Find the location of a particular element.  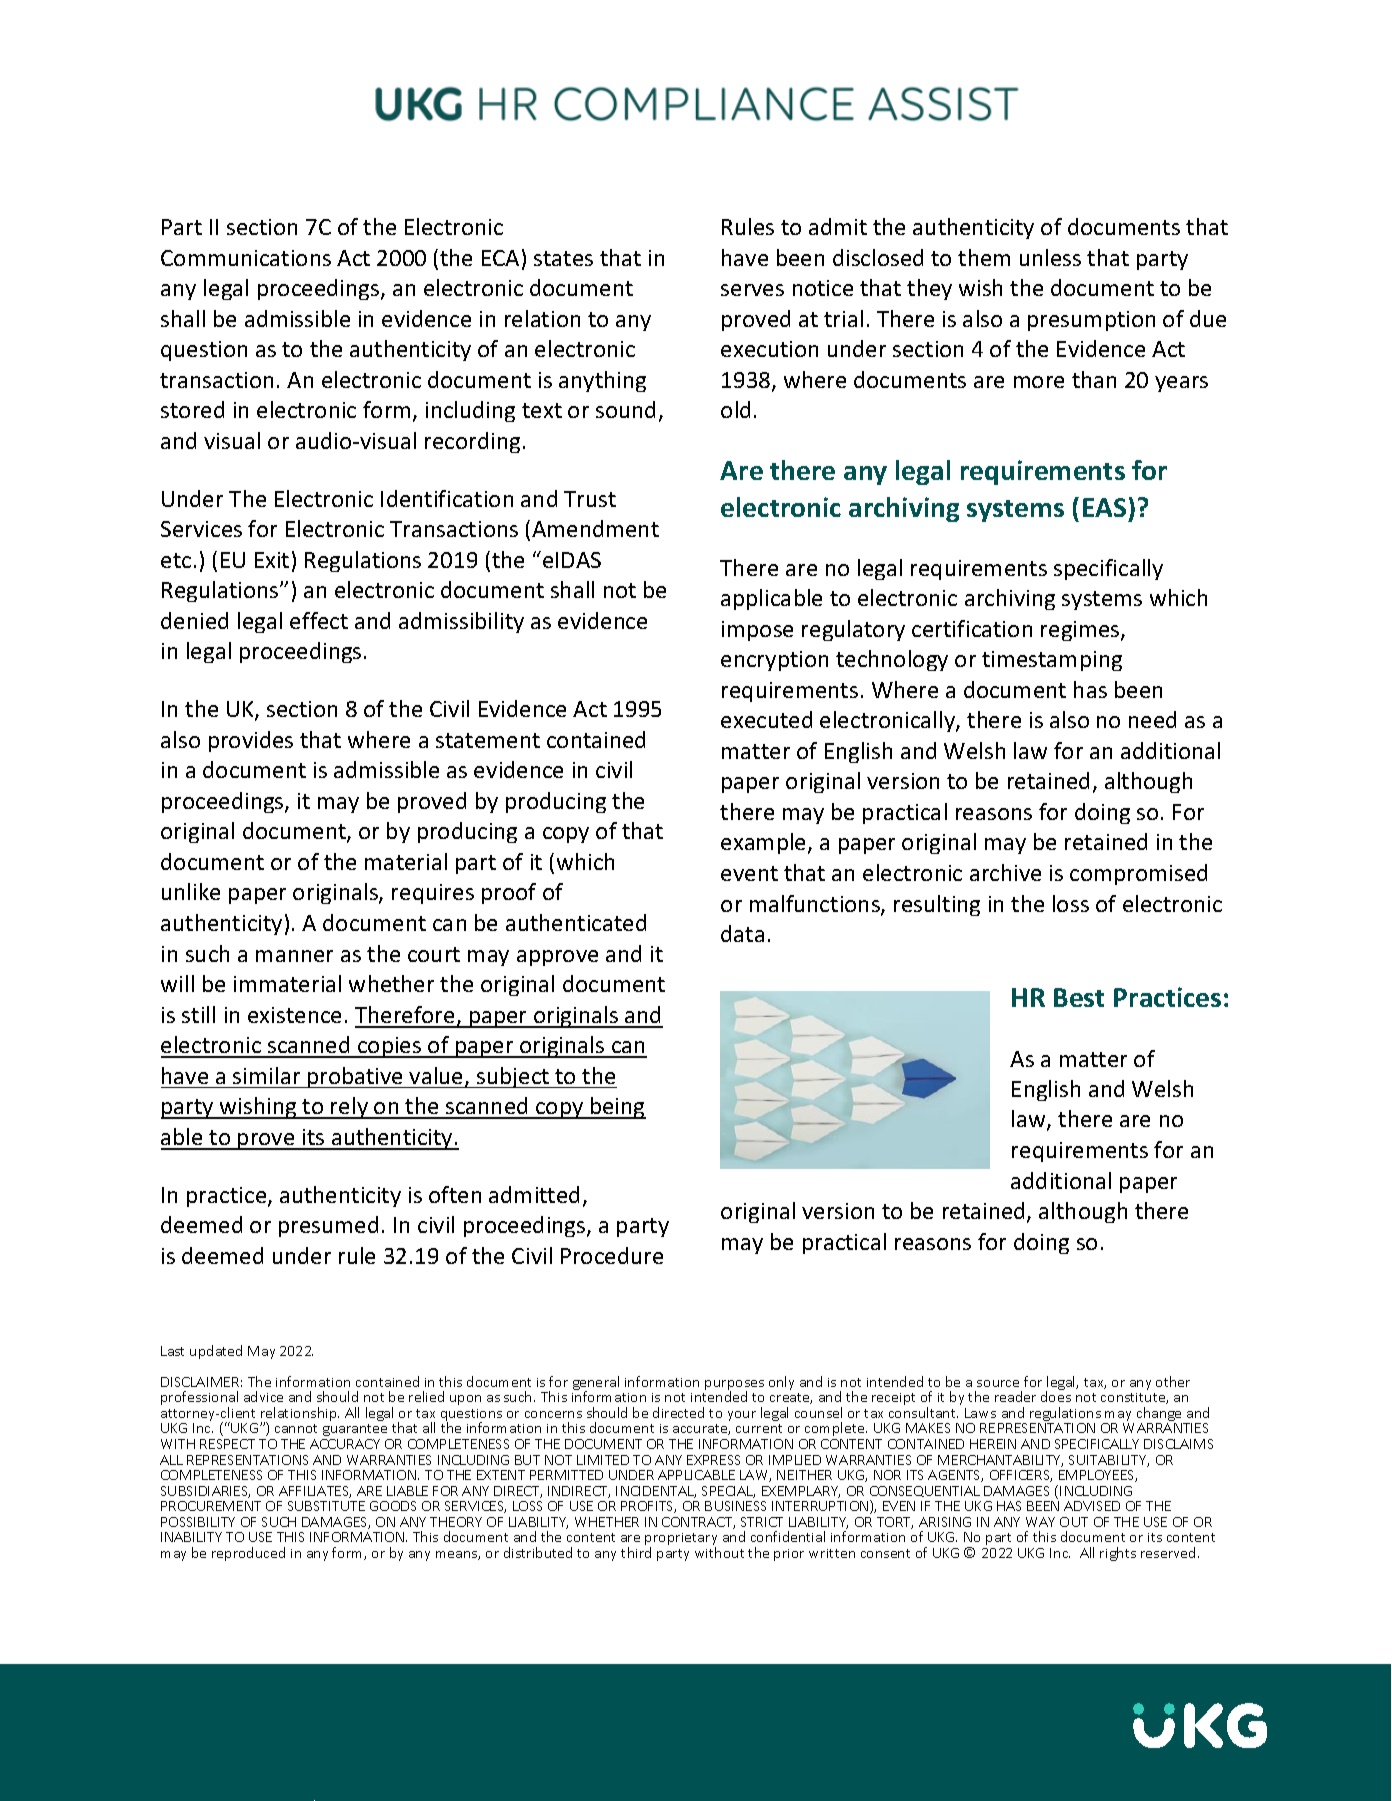

serves is located at coordinates (752, 290).
